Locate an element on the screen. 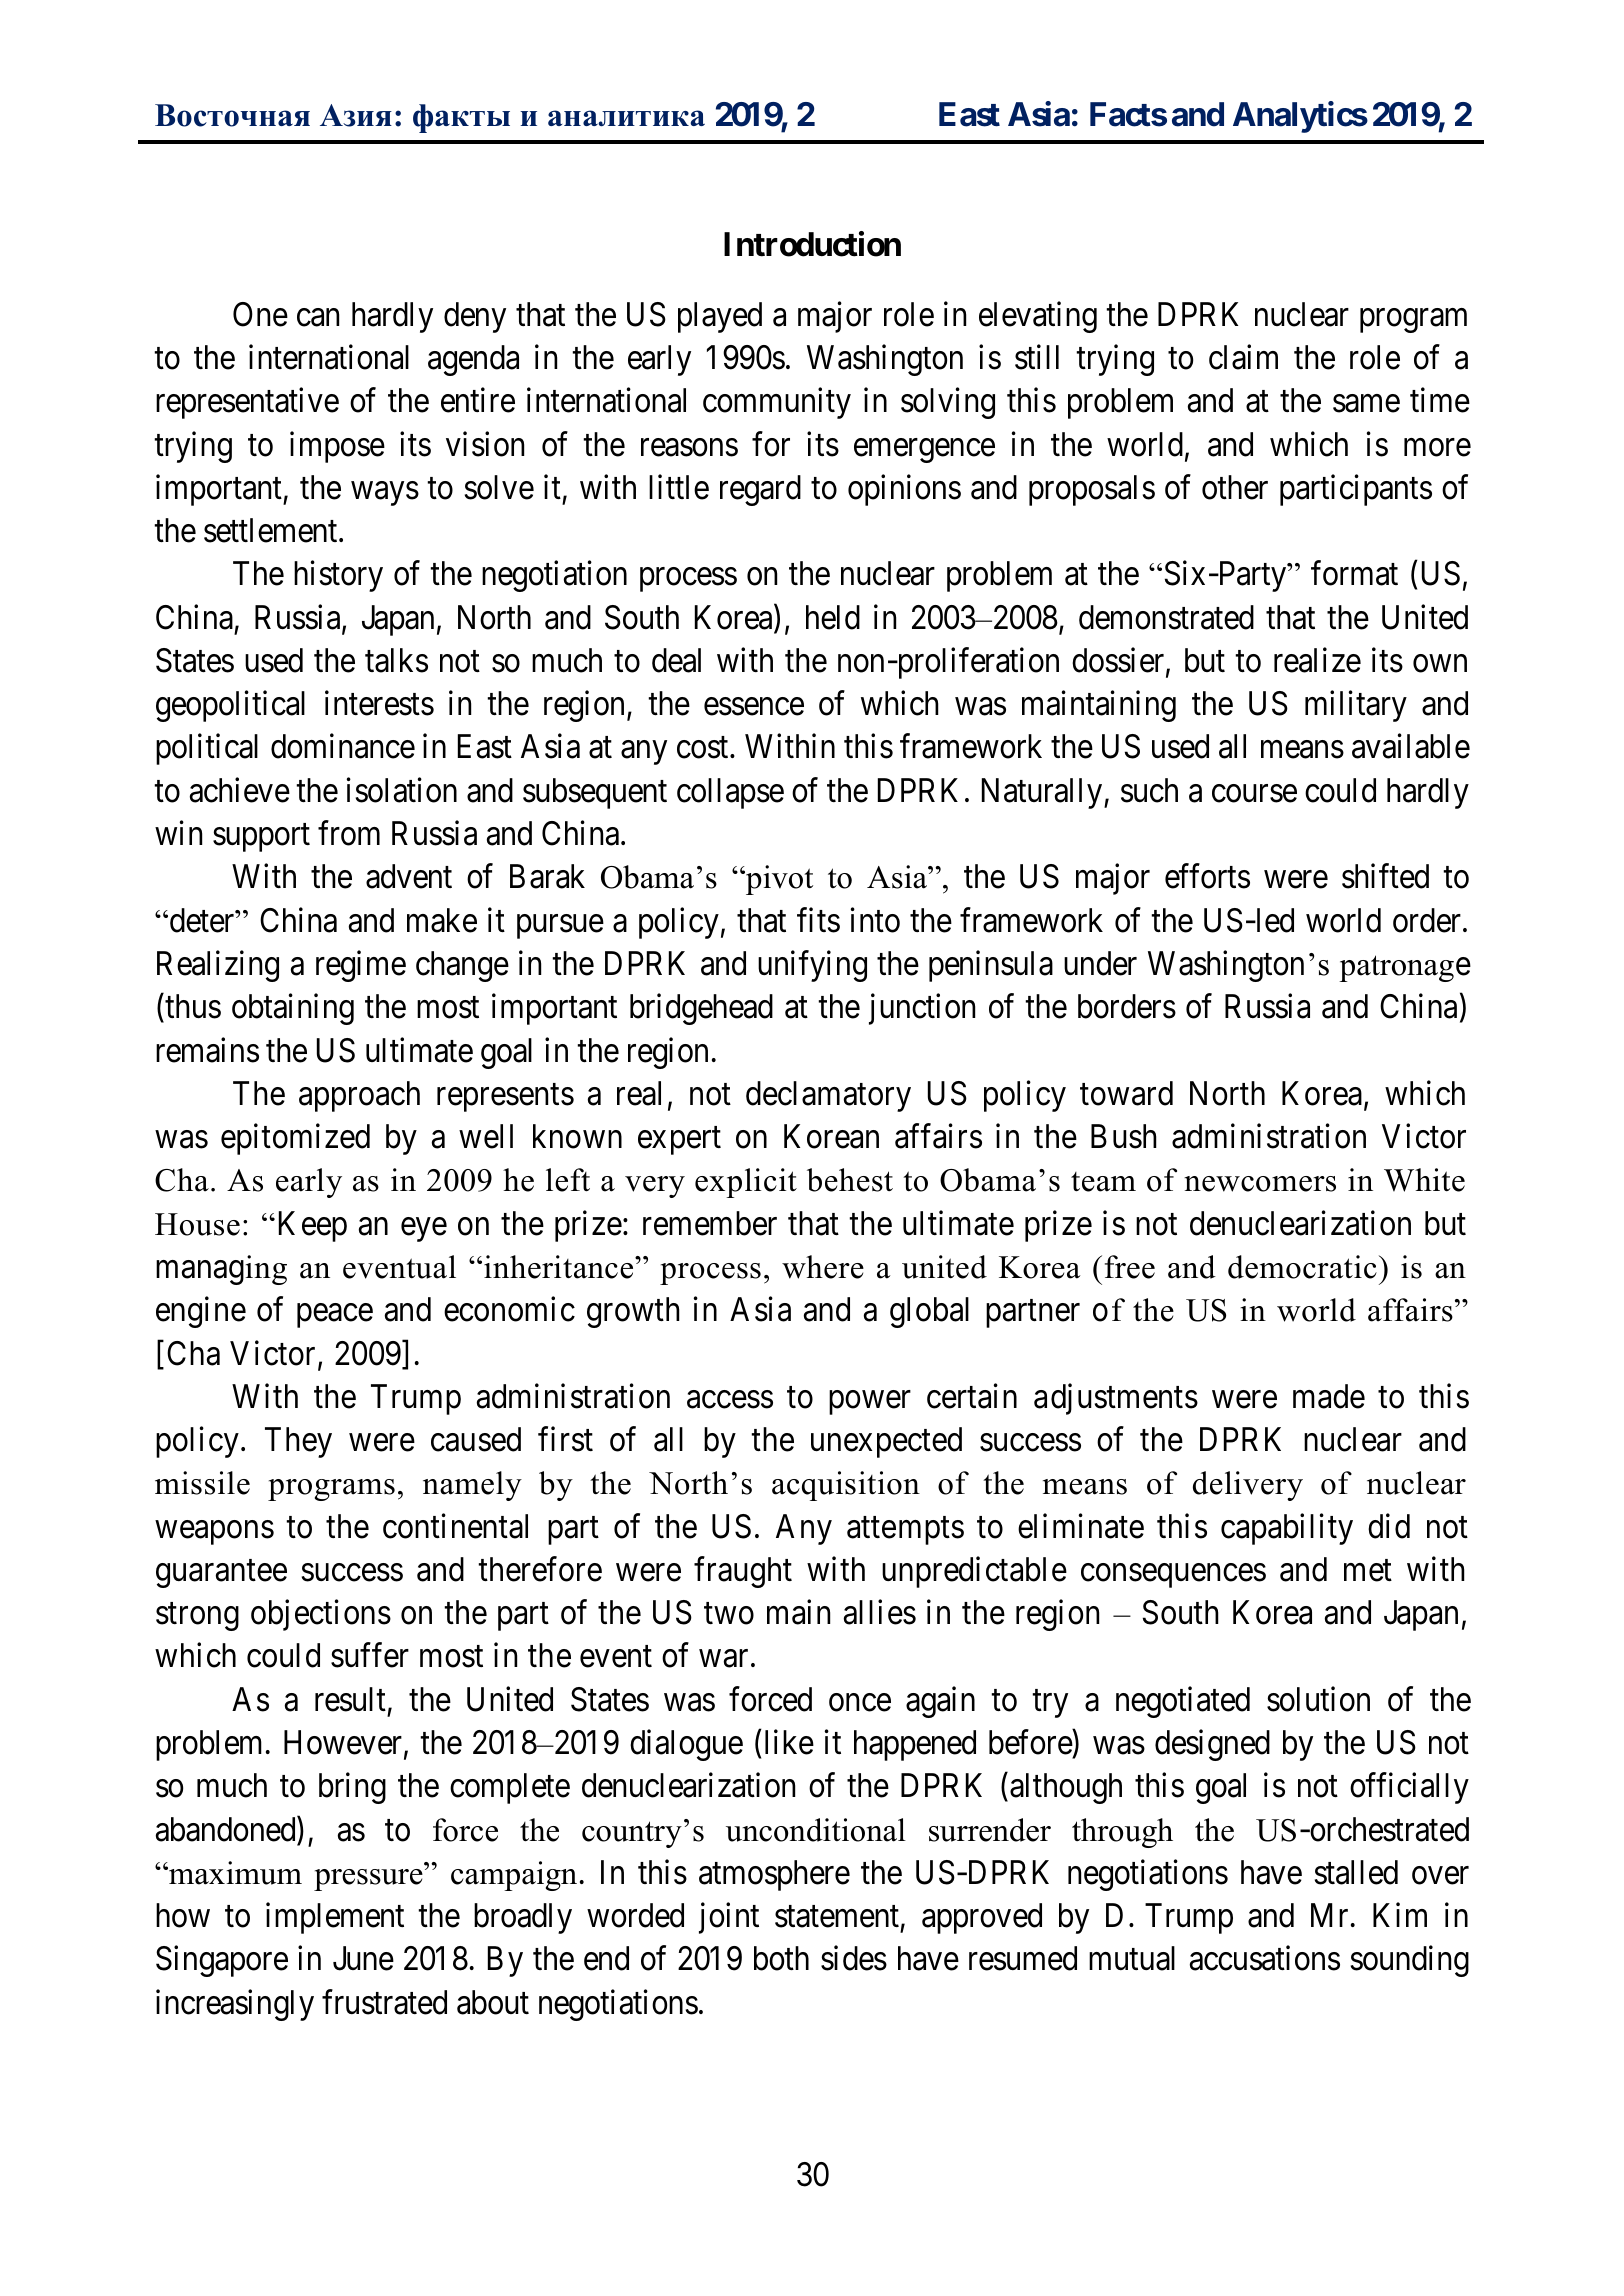  epitomized is located at coordinates (295, 1139).
